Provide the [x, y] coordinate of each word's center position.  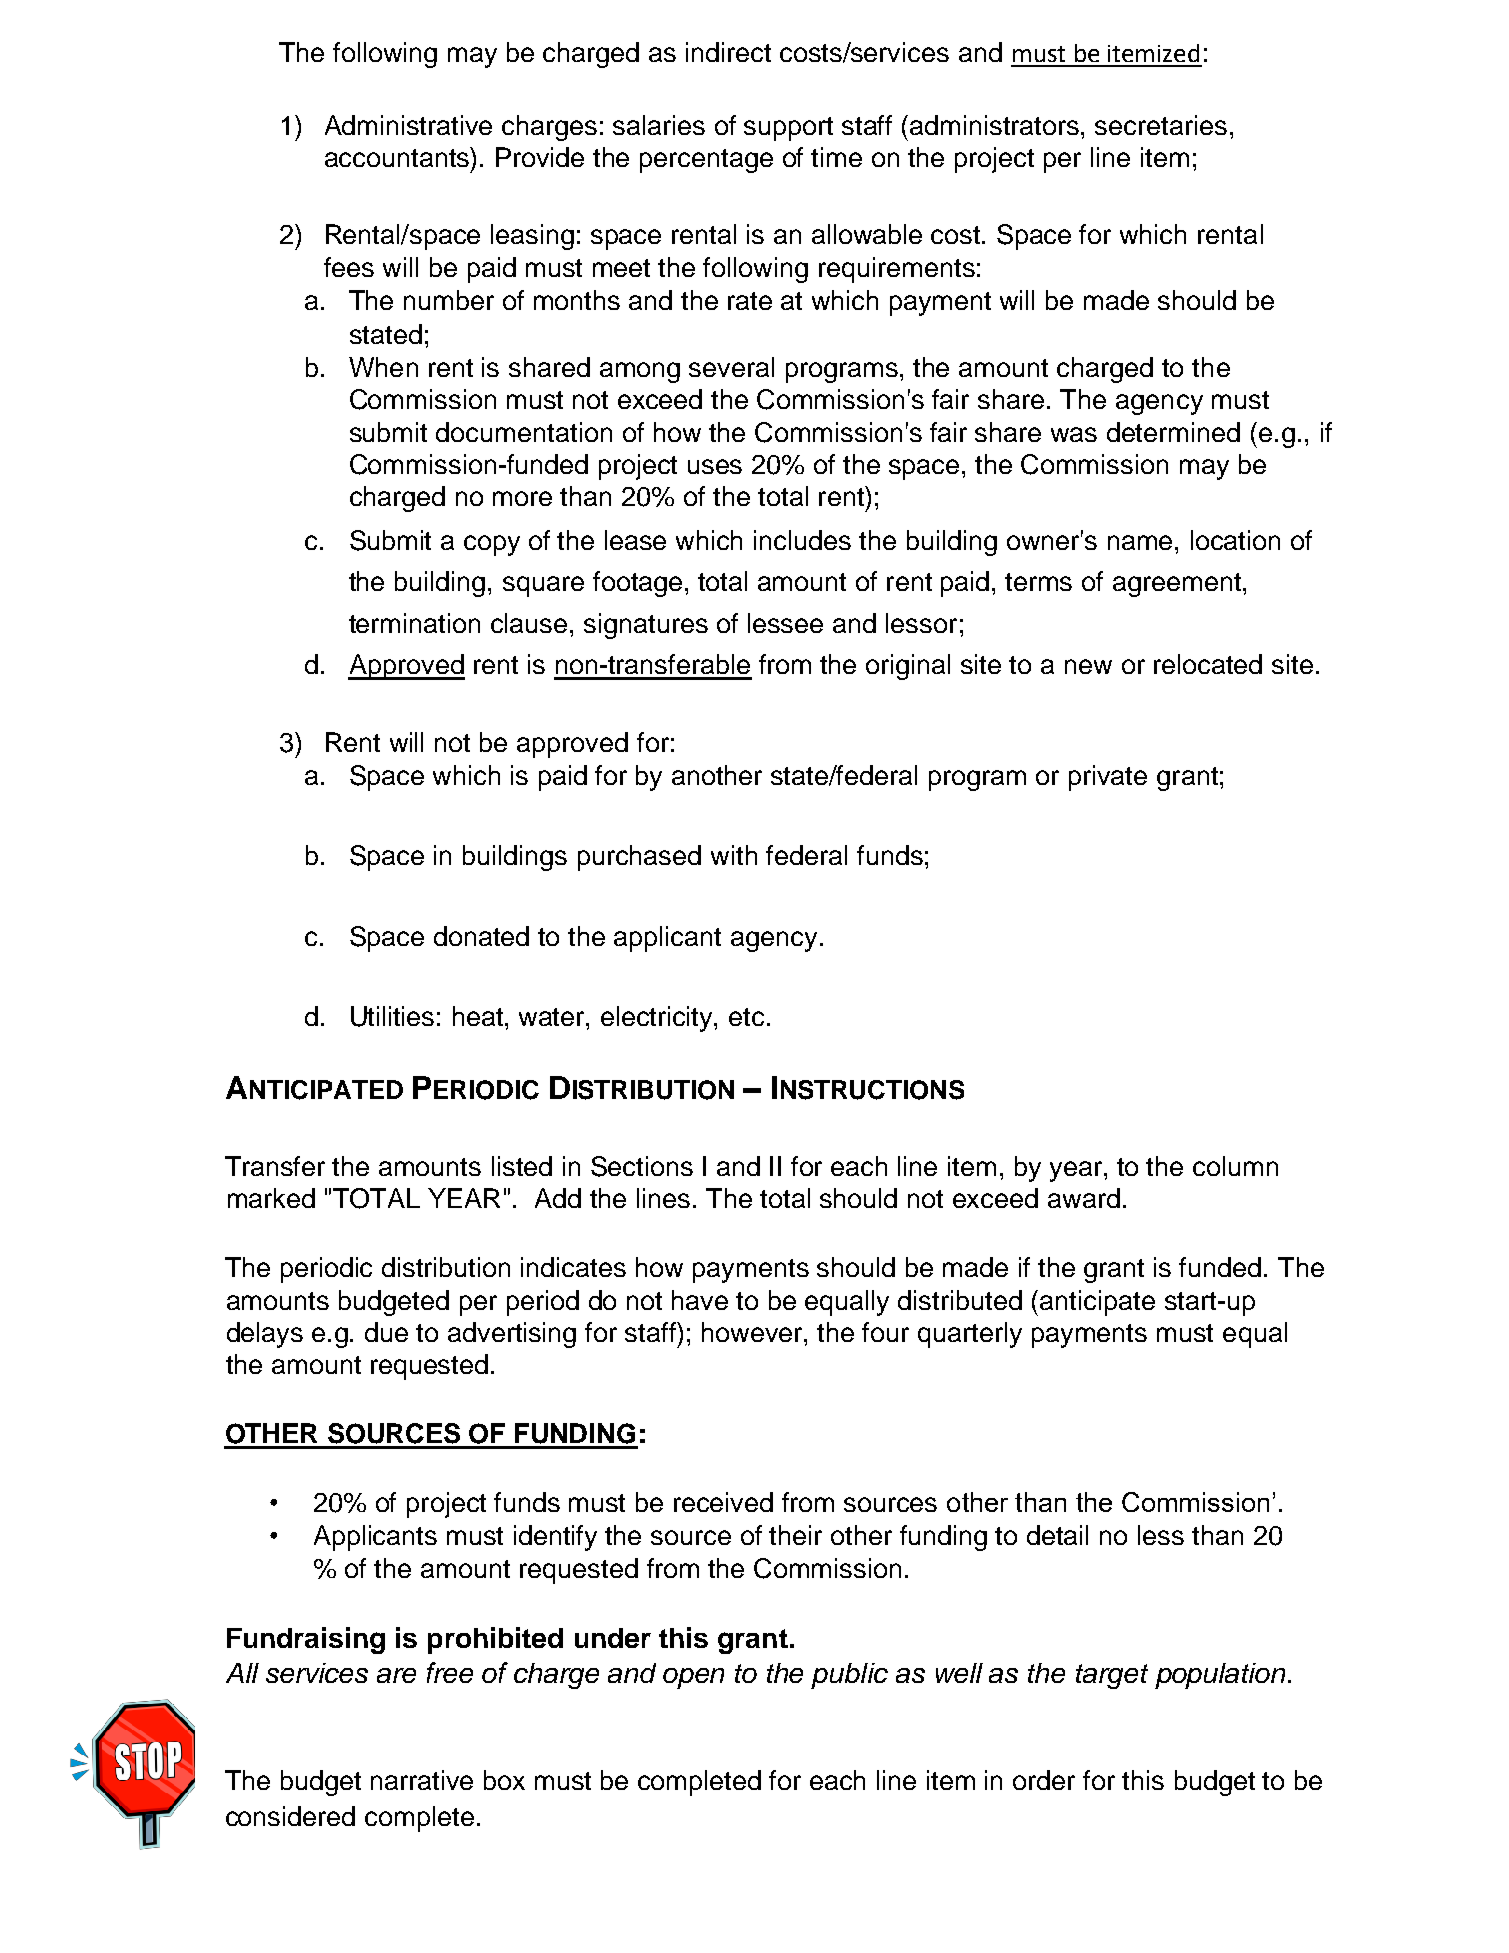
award [1084, 1198]
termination [414, 623]
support [788, 129]
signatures [646, 626]
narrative [422, 1780]
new [1088, 666]
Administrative [408, 125]
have [700, 1300]
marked [271, 1198]
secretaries [1161, 125]
